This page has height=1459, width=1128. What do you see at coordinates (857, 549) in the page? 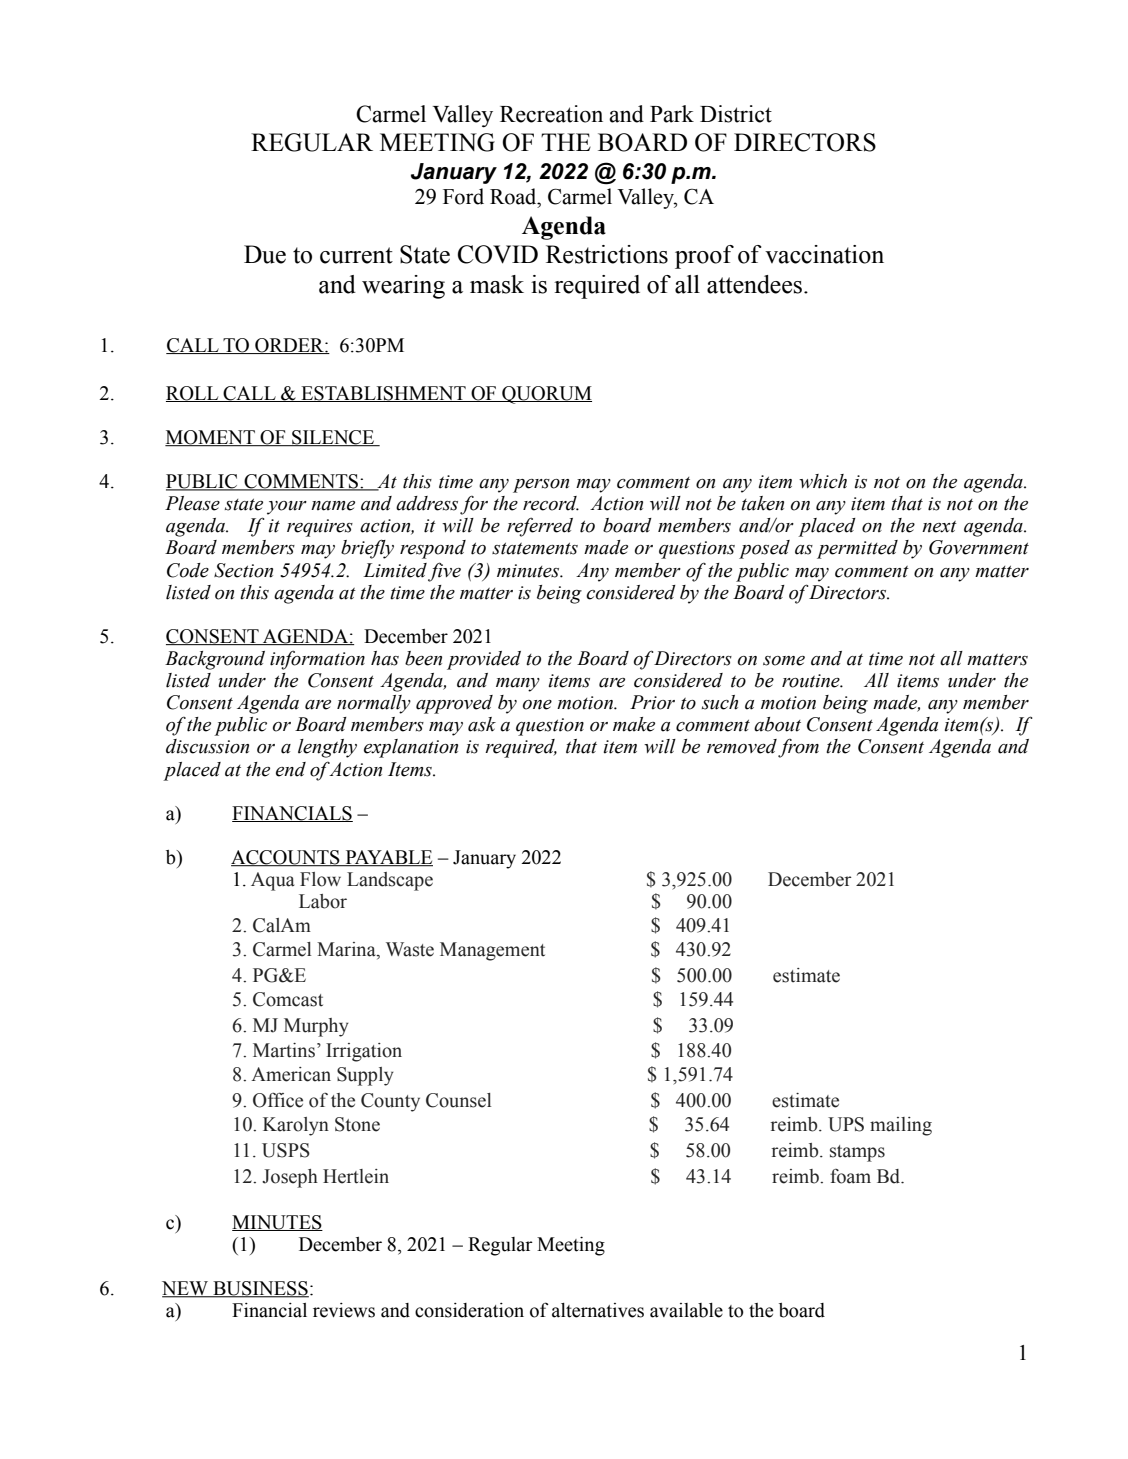
I see `permitted` at bounding box center [857, 549].
